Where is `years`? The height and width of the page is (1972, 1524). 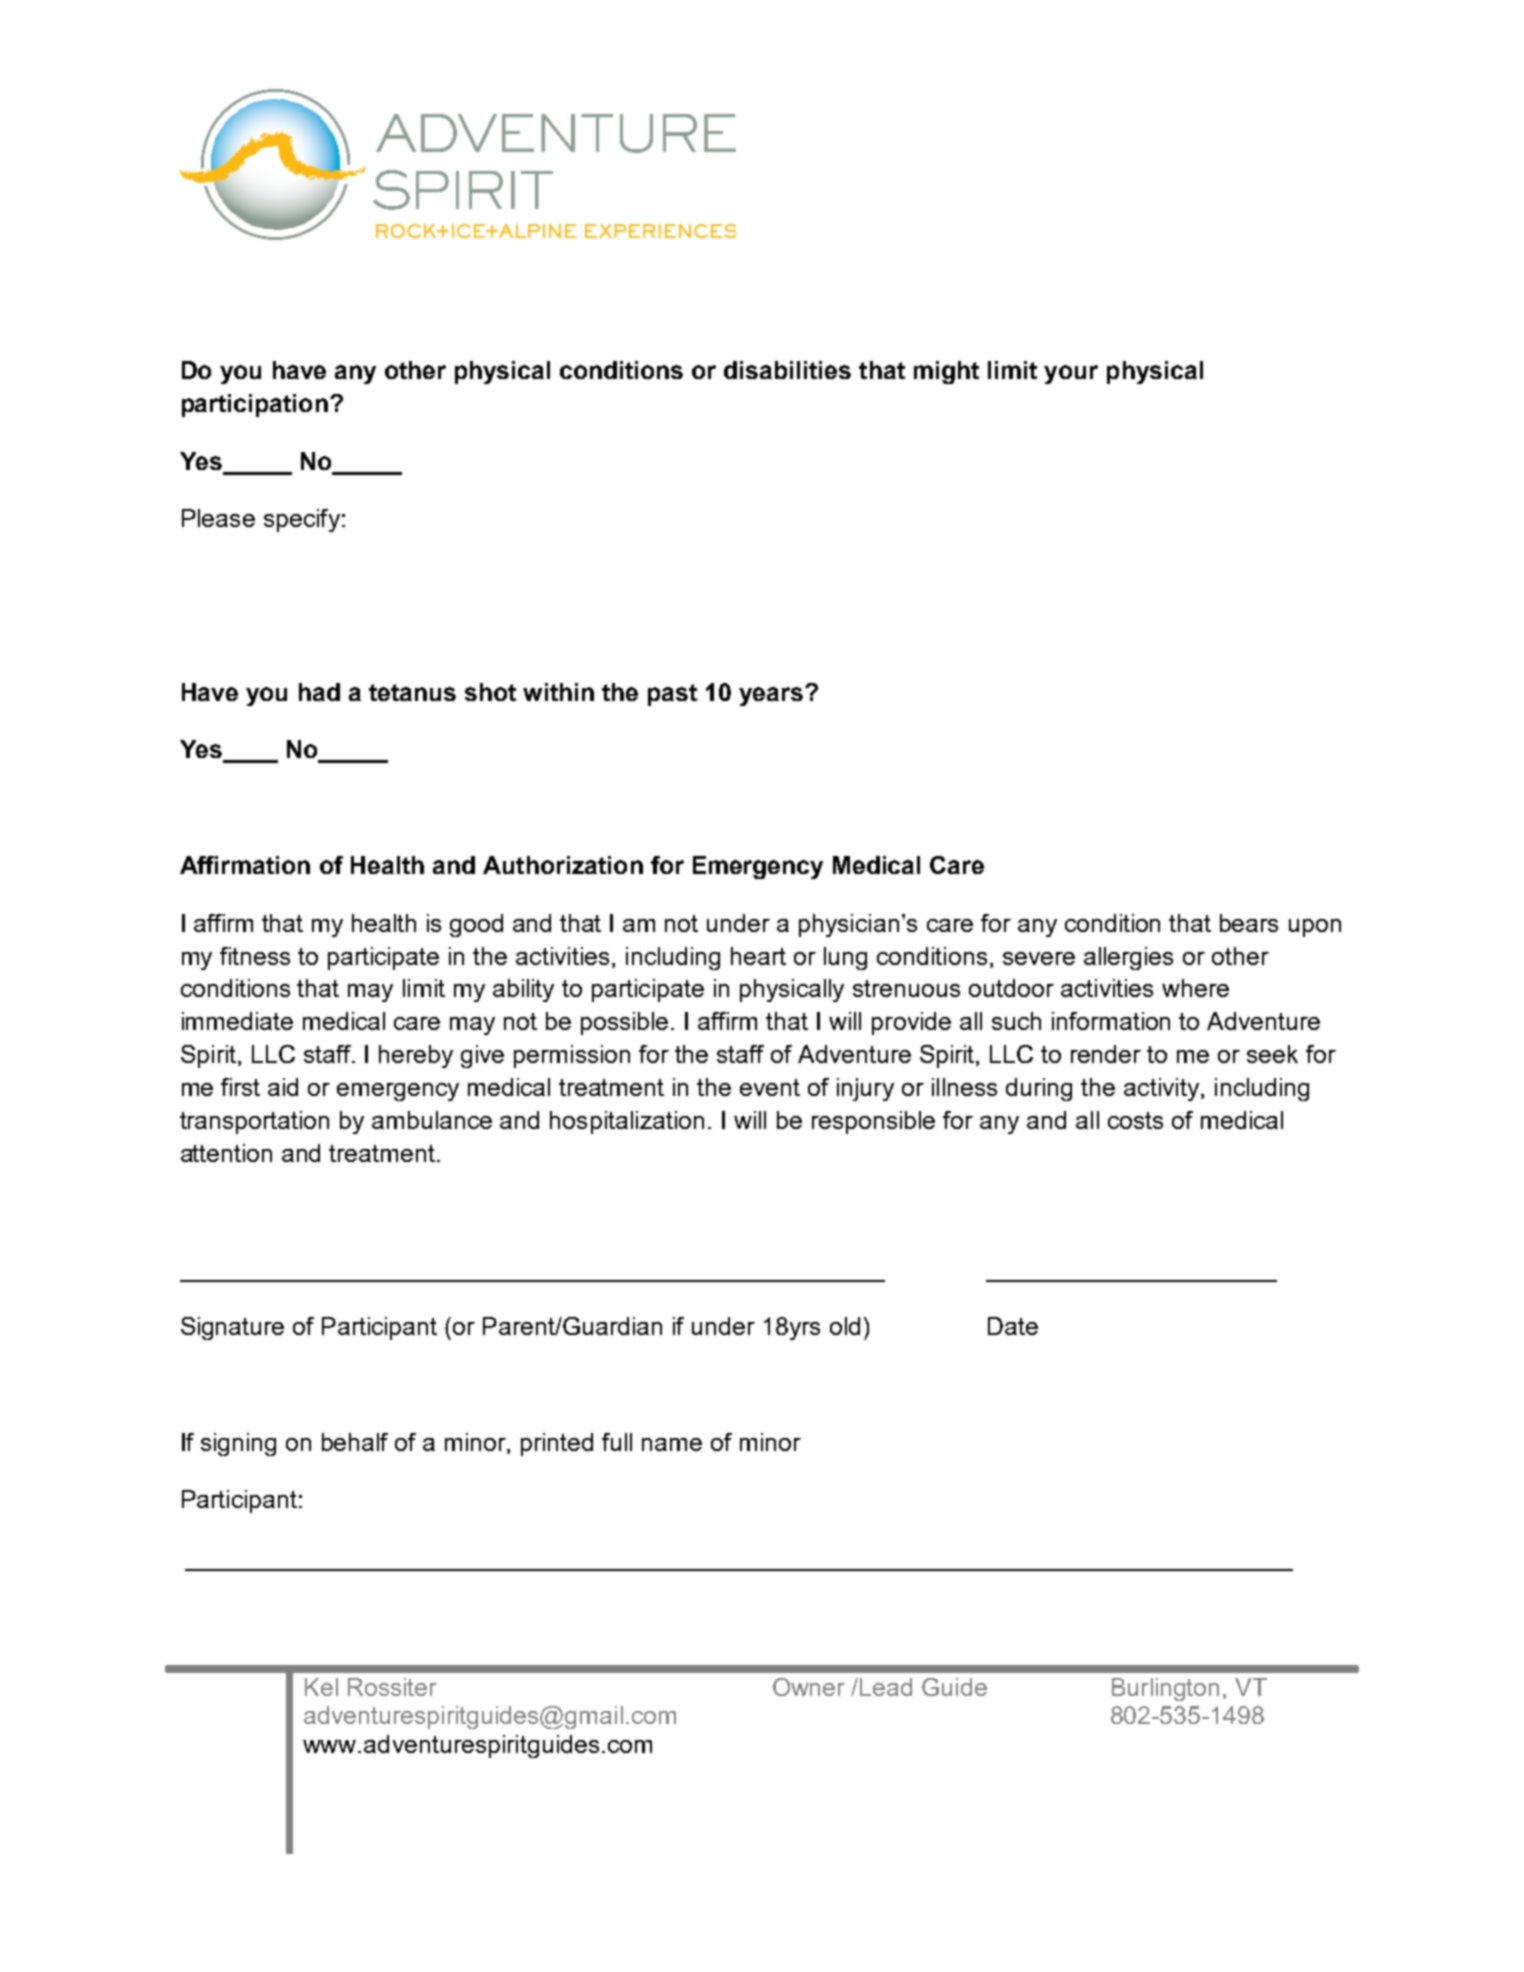 years is located at coordinates (771, 696).
